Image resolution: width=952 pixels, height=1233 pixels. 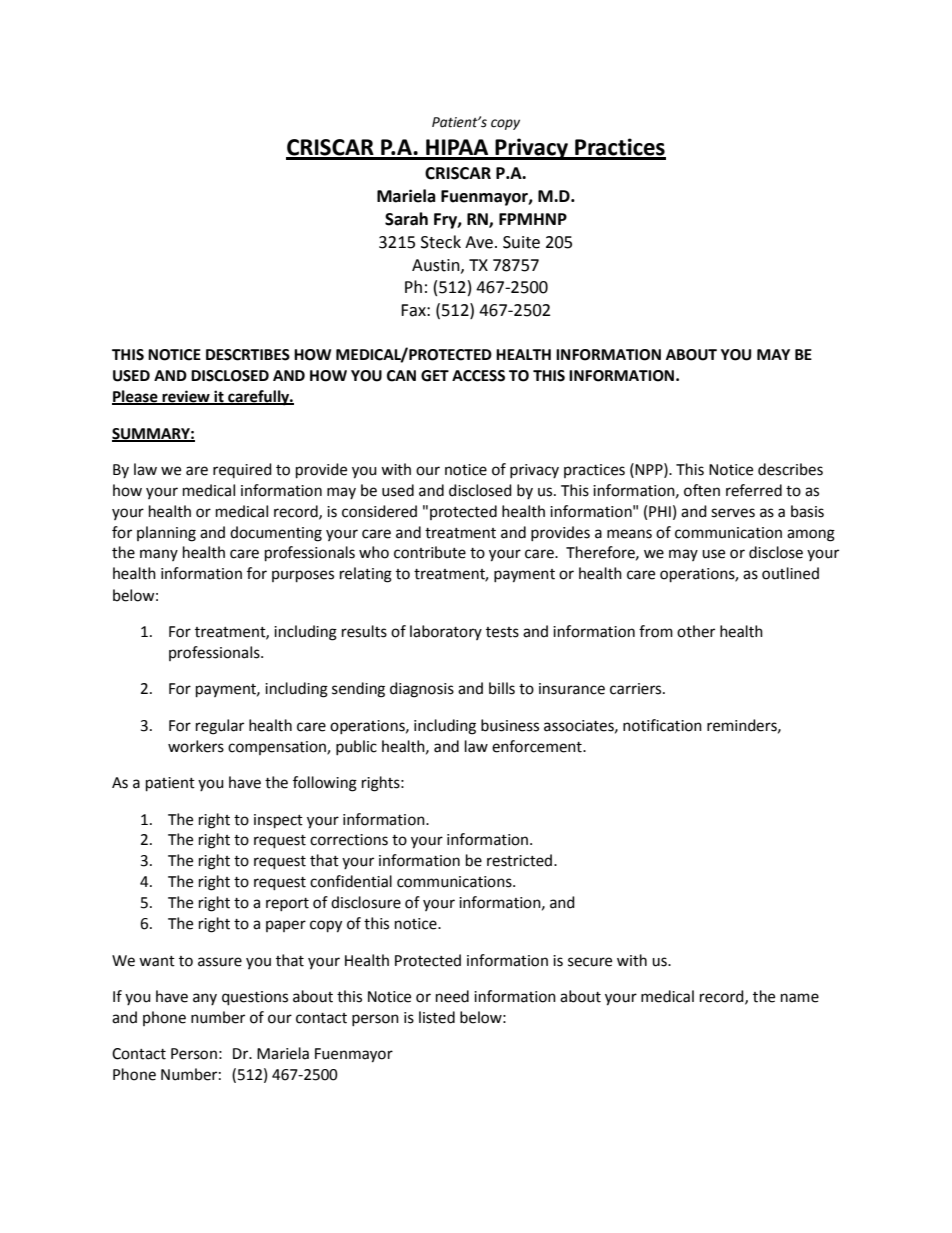 What do you see at coordinates (437, 266) in the image?
I see `Austin` at bounding box center [437, 266].
